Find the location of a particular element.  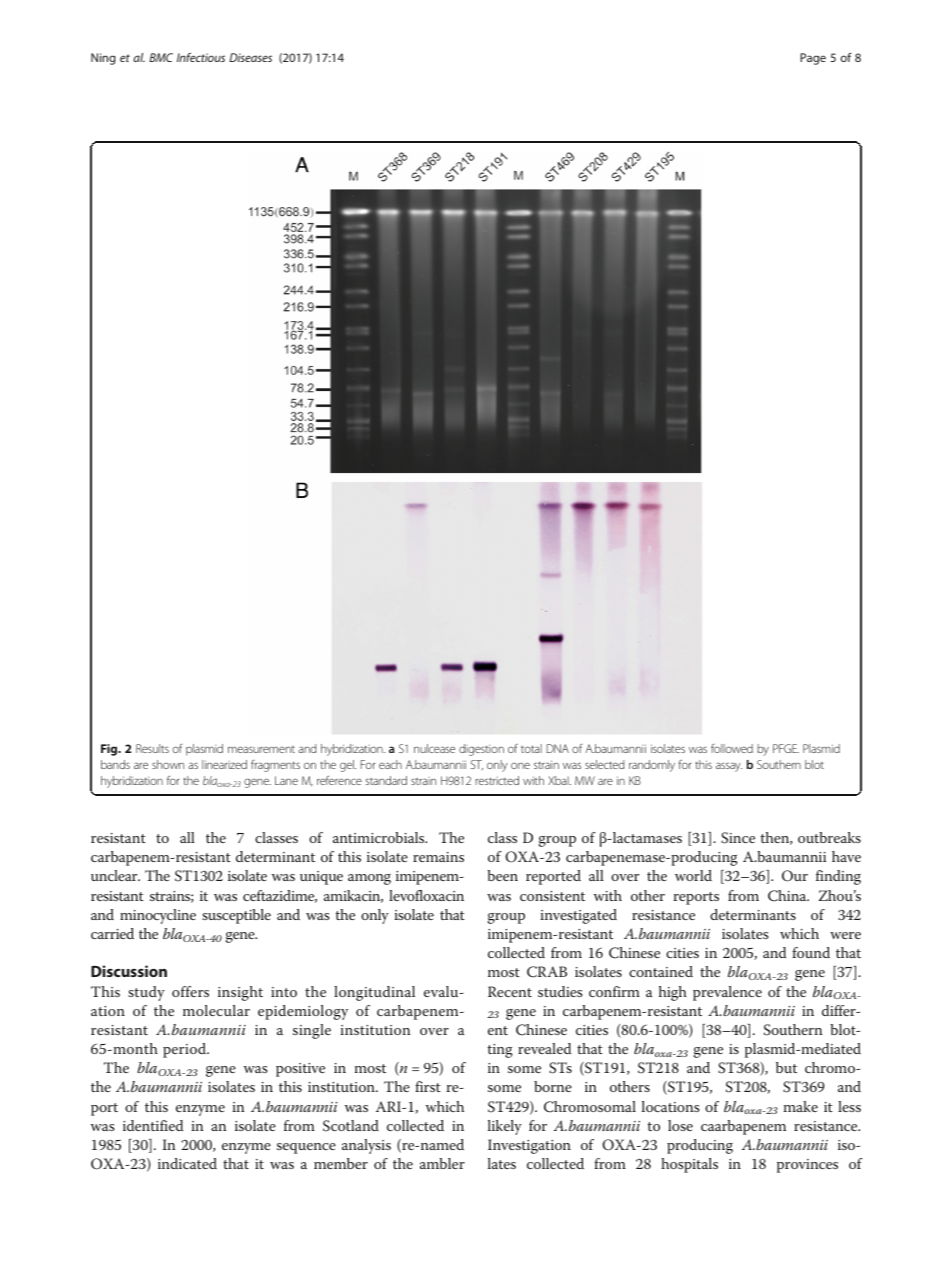

make is located at coordinates (801, 1106).
